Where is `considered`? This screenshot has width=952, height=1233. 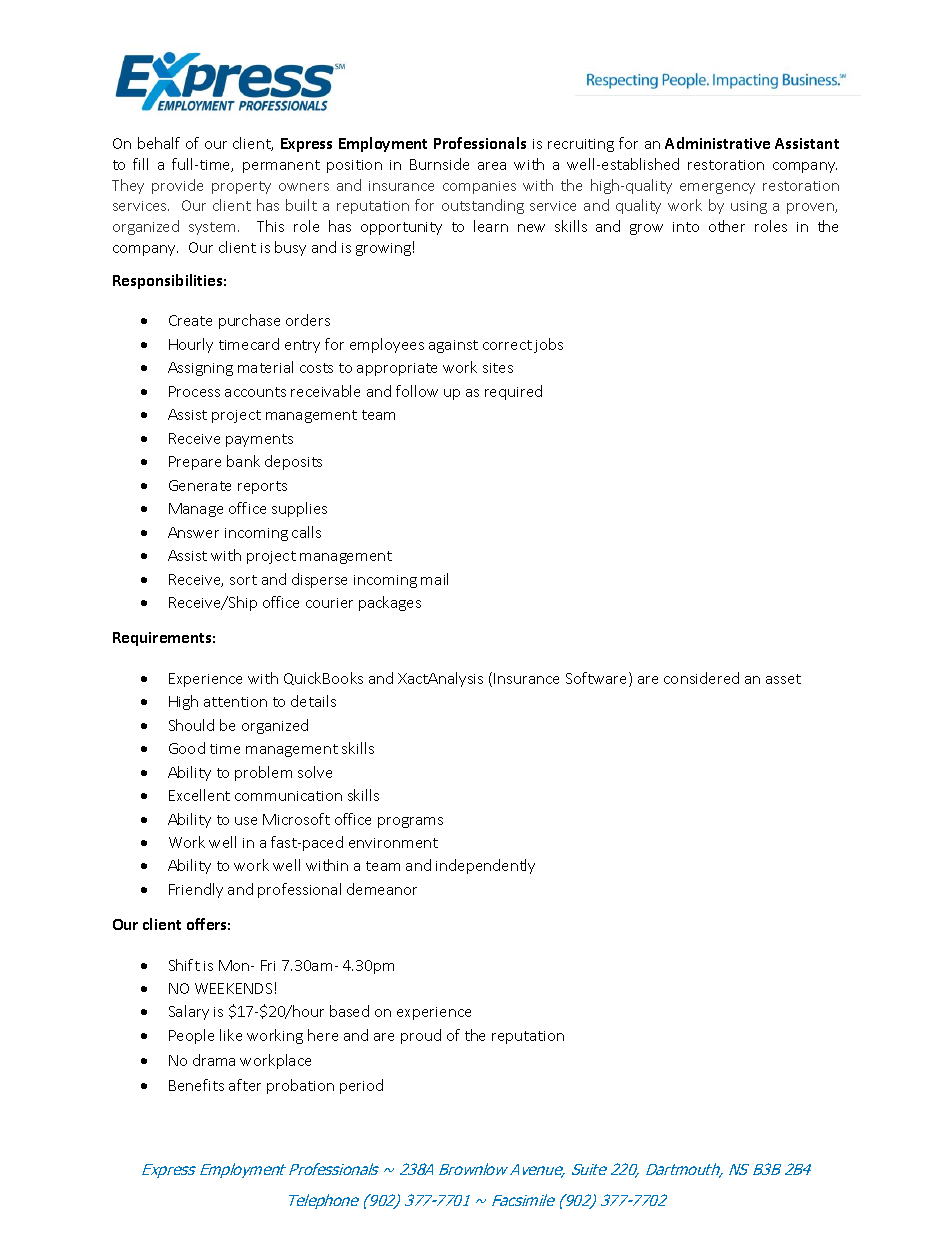
considered is located at coordinates (701, 678).
